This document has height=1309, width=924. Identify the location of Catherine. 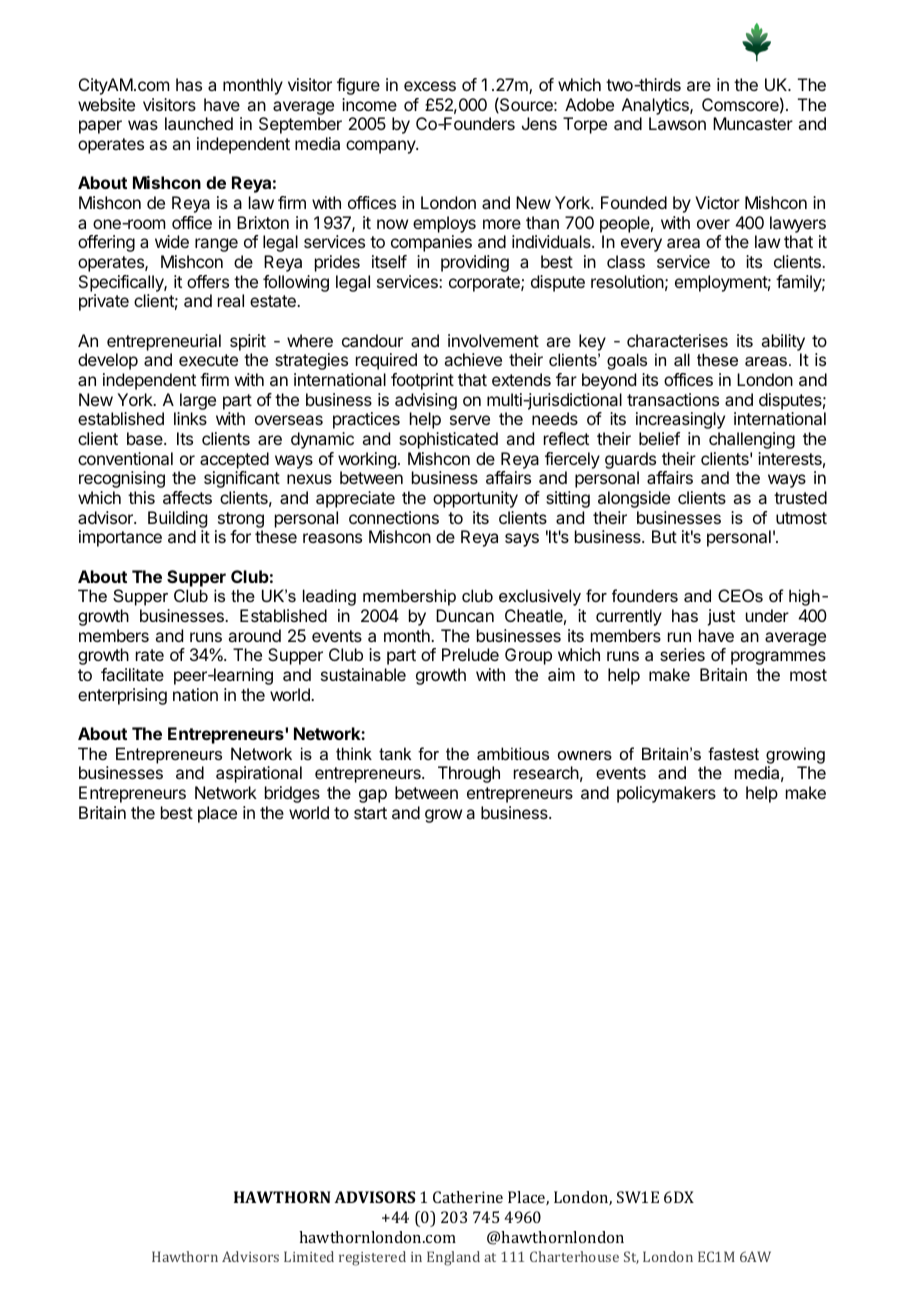
(468, 1197).
